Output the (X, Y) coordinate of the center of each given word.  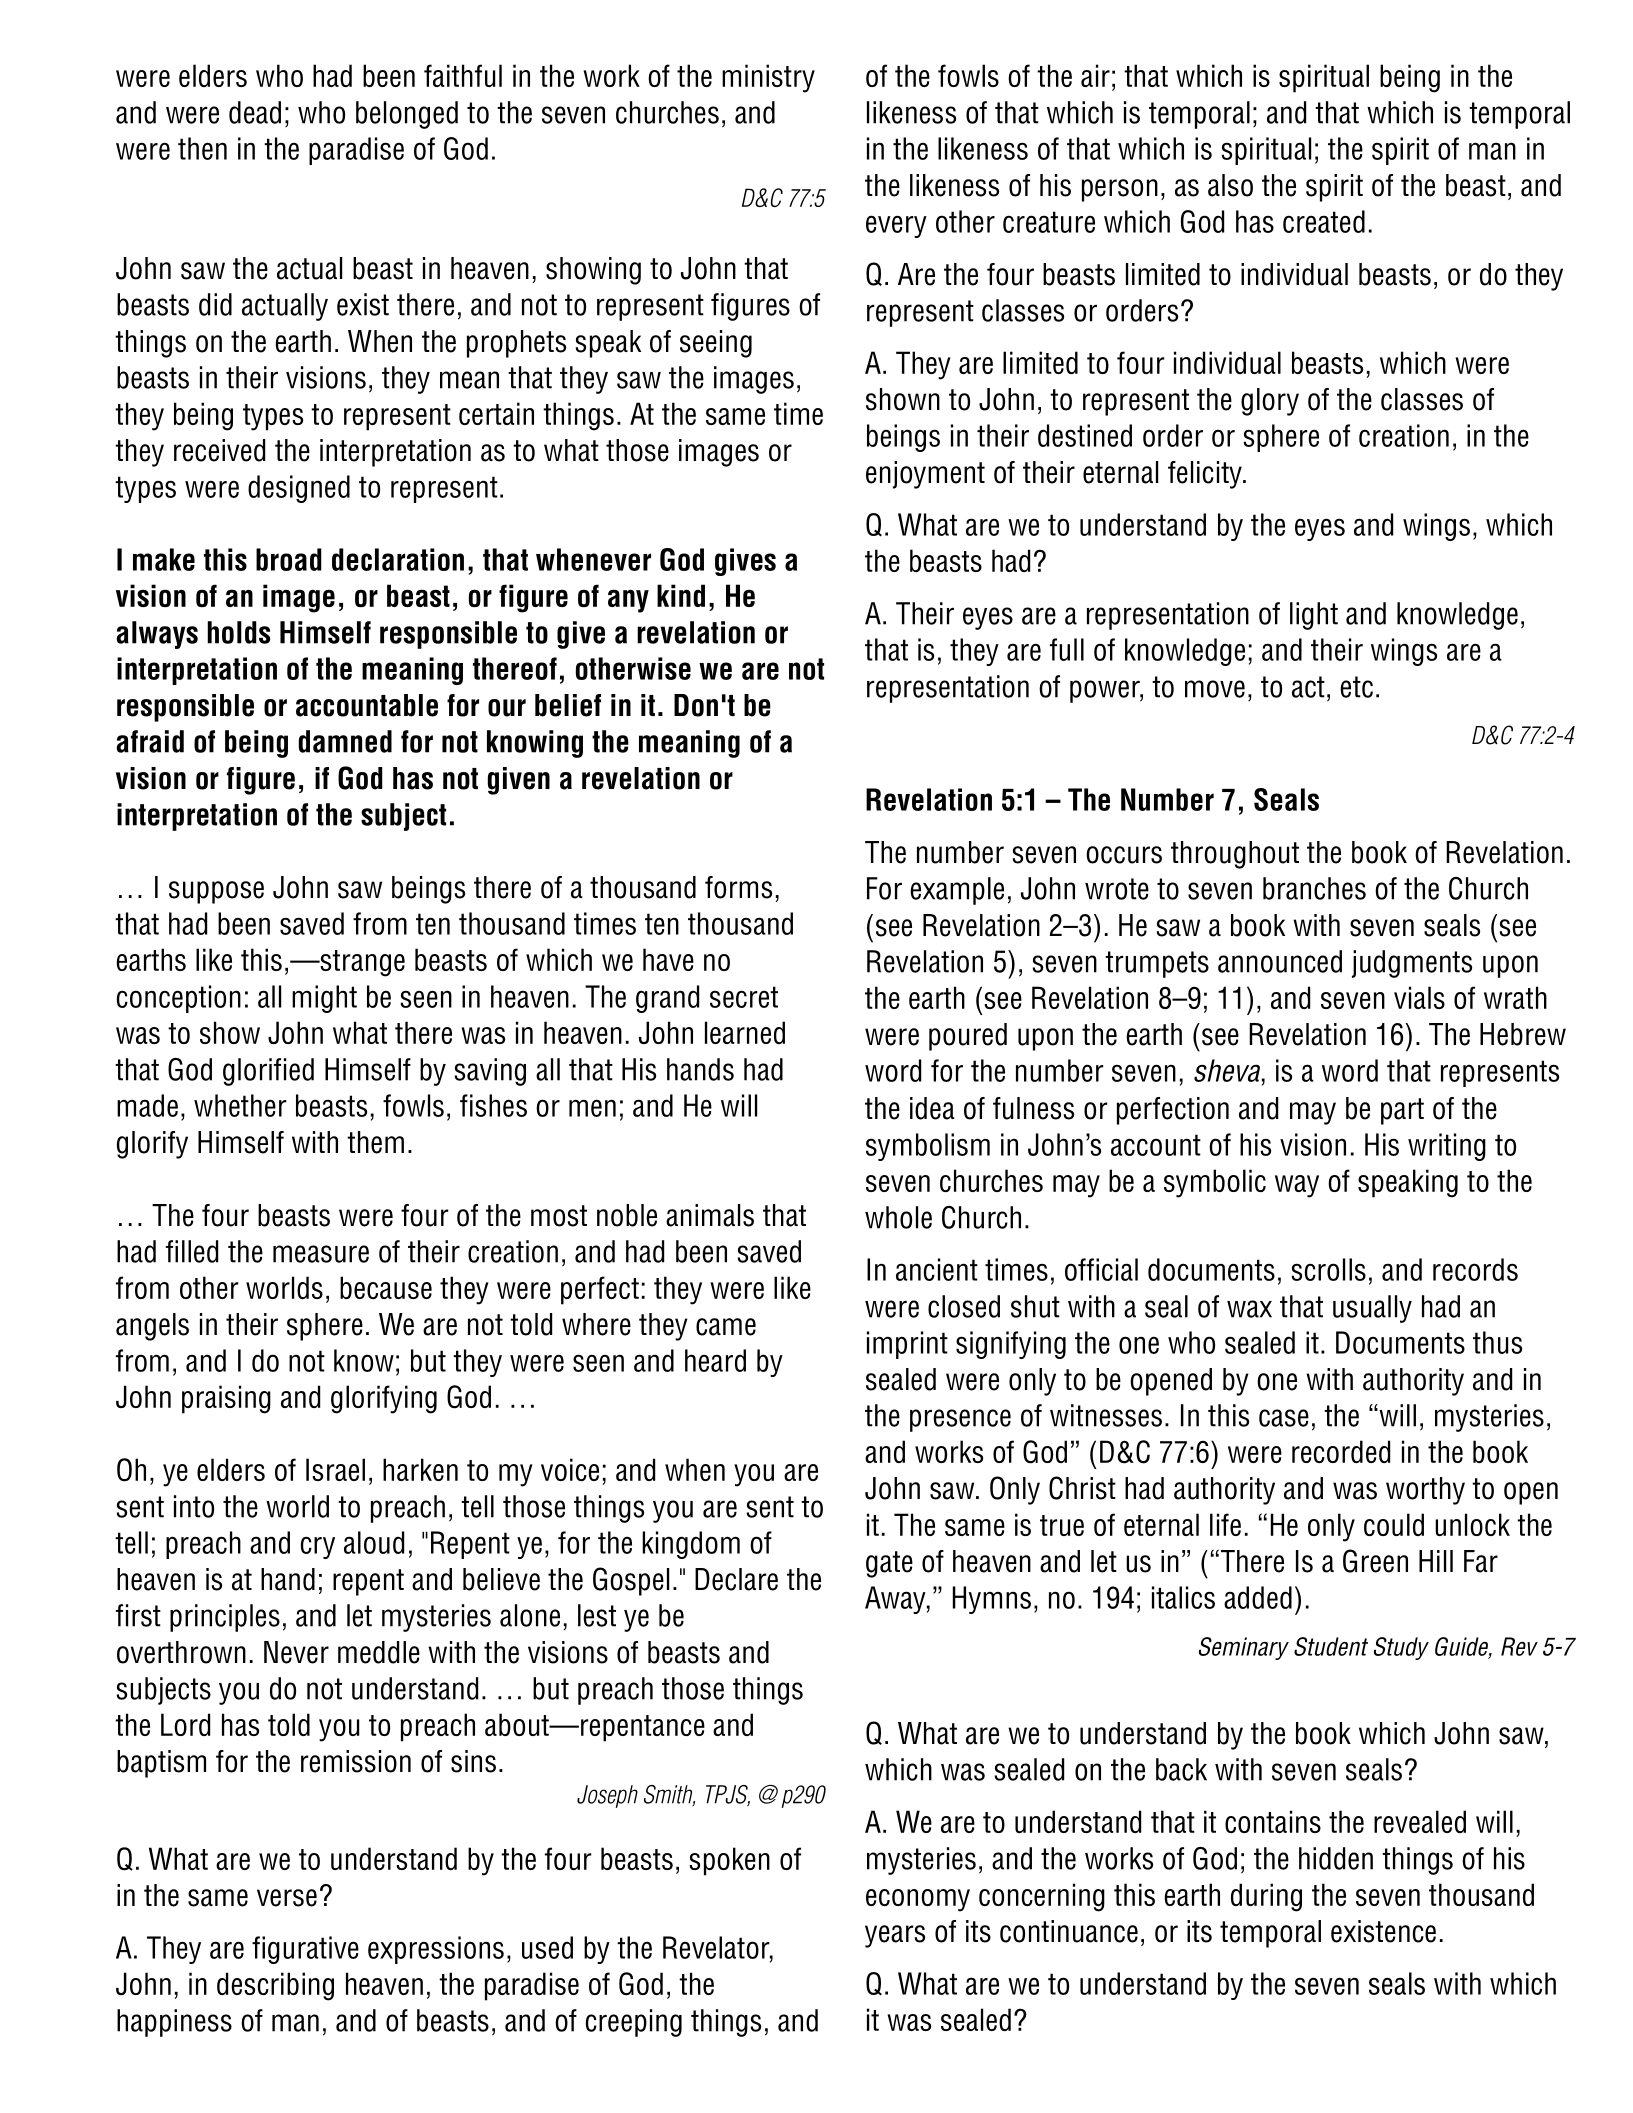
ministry (768, 78)
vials (1419, 997)
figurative (305, 1950)
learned (745, 1032)
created (1324, 221)
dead (255, 112)
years (895, 1936)
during (1266, 1897)
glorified (268, 1072)
